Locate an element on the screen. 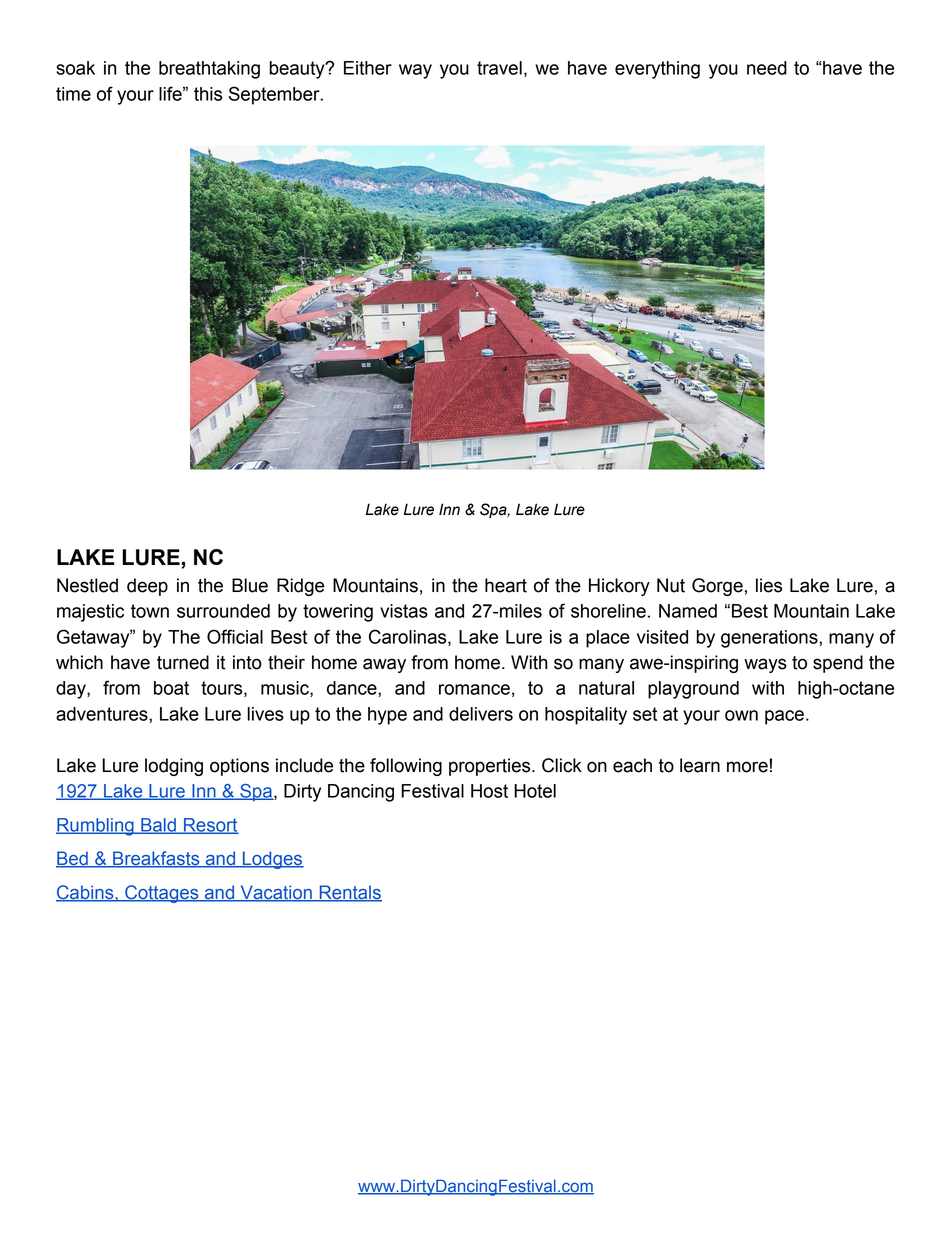  Gorge is located at coordinates (717, 587).
